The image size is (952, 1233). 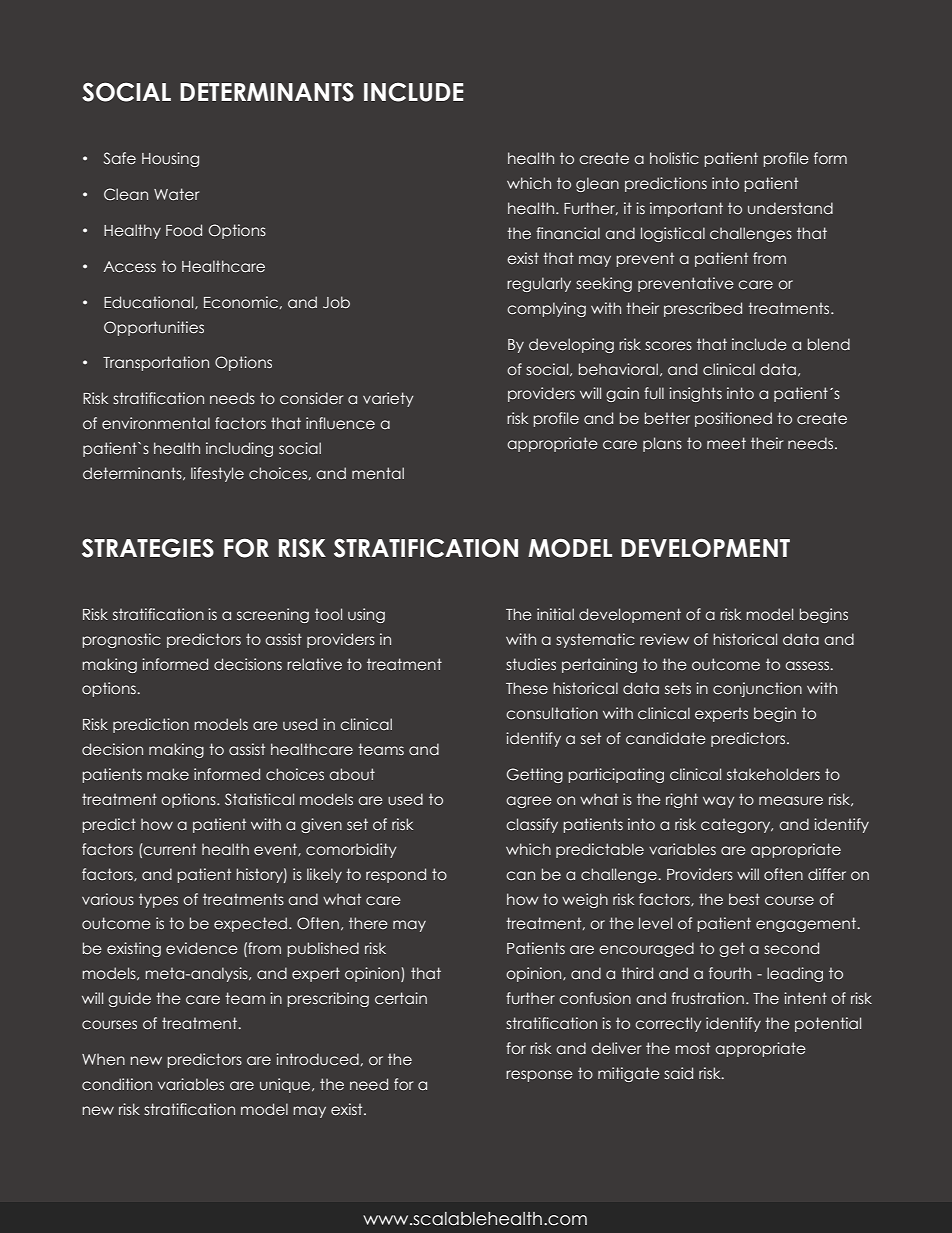 I want to click on condition, so click(x=117, y=1084).
